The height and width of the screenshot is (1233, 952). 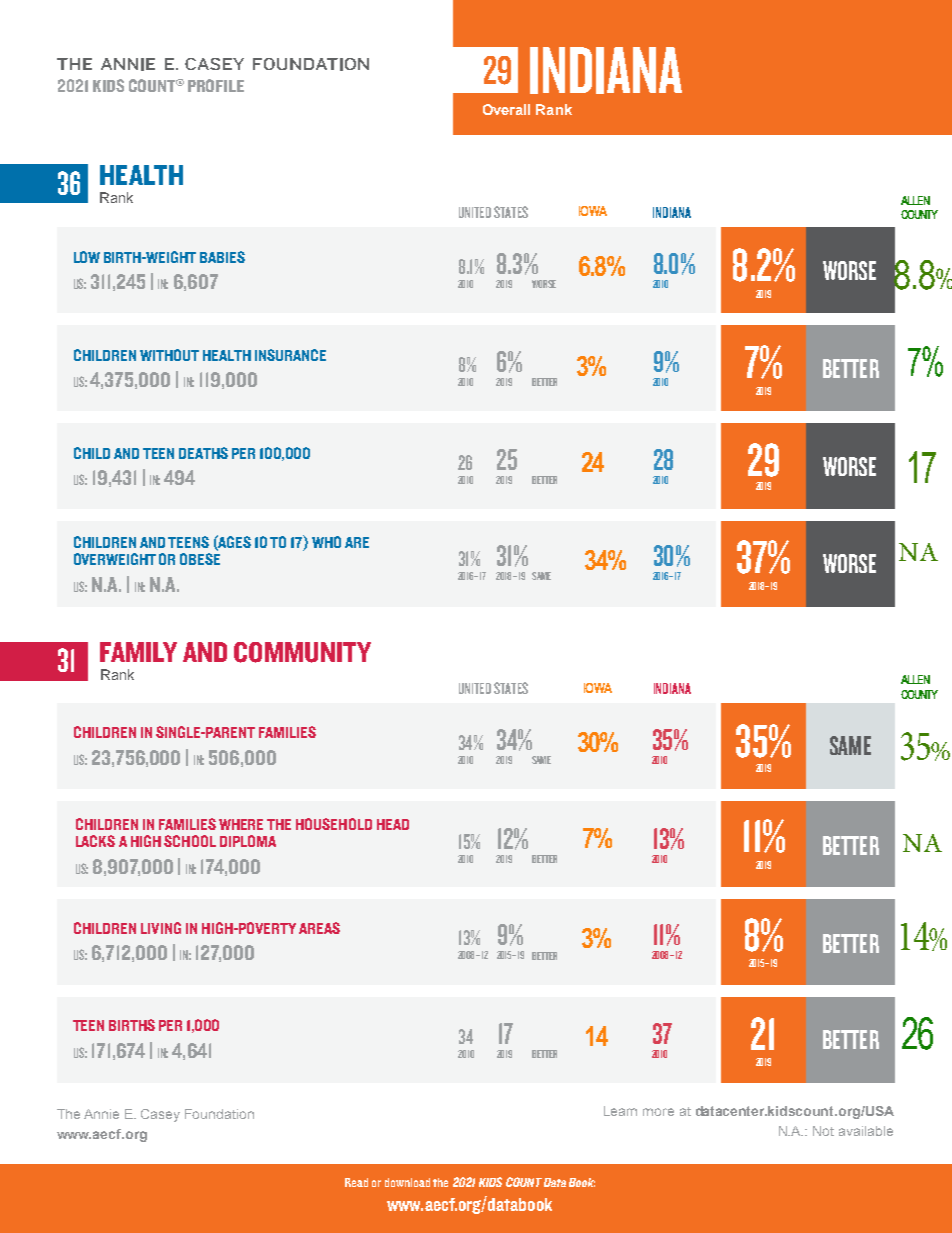 What do you see at coordinates (326, 542) in the screenshot?
I see `WHO` at bounding box center [326, 542].
